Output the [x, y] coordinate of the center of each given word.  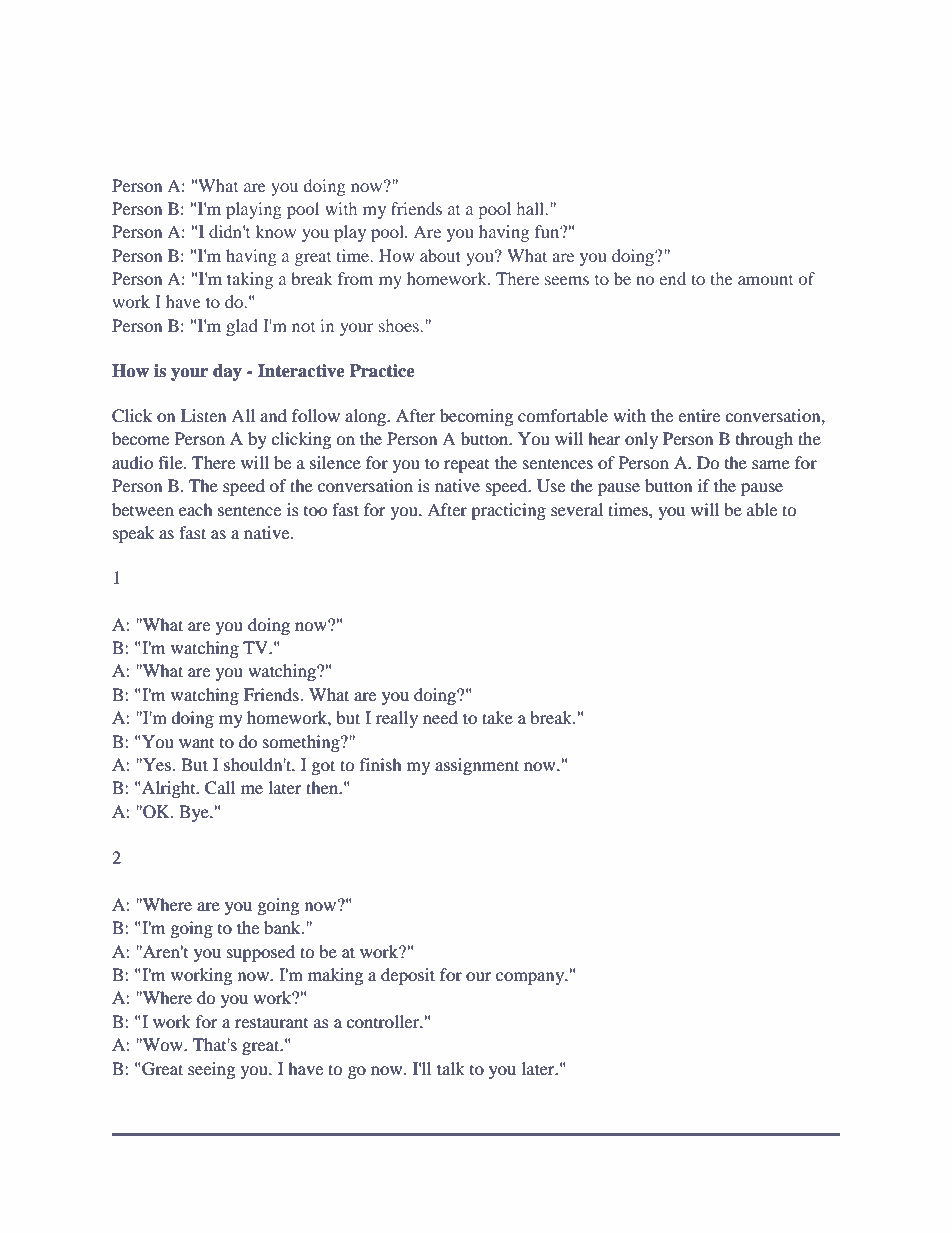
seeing [211, 1070]
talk [451, 1068]
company [531, 978]
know [276, 231]
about [440, 255]
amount [765, 280]
